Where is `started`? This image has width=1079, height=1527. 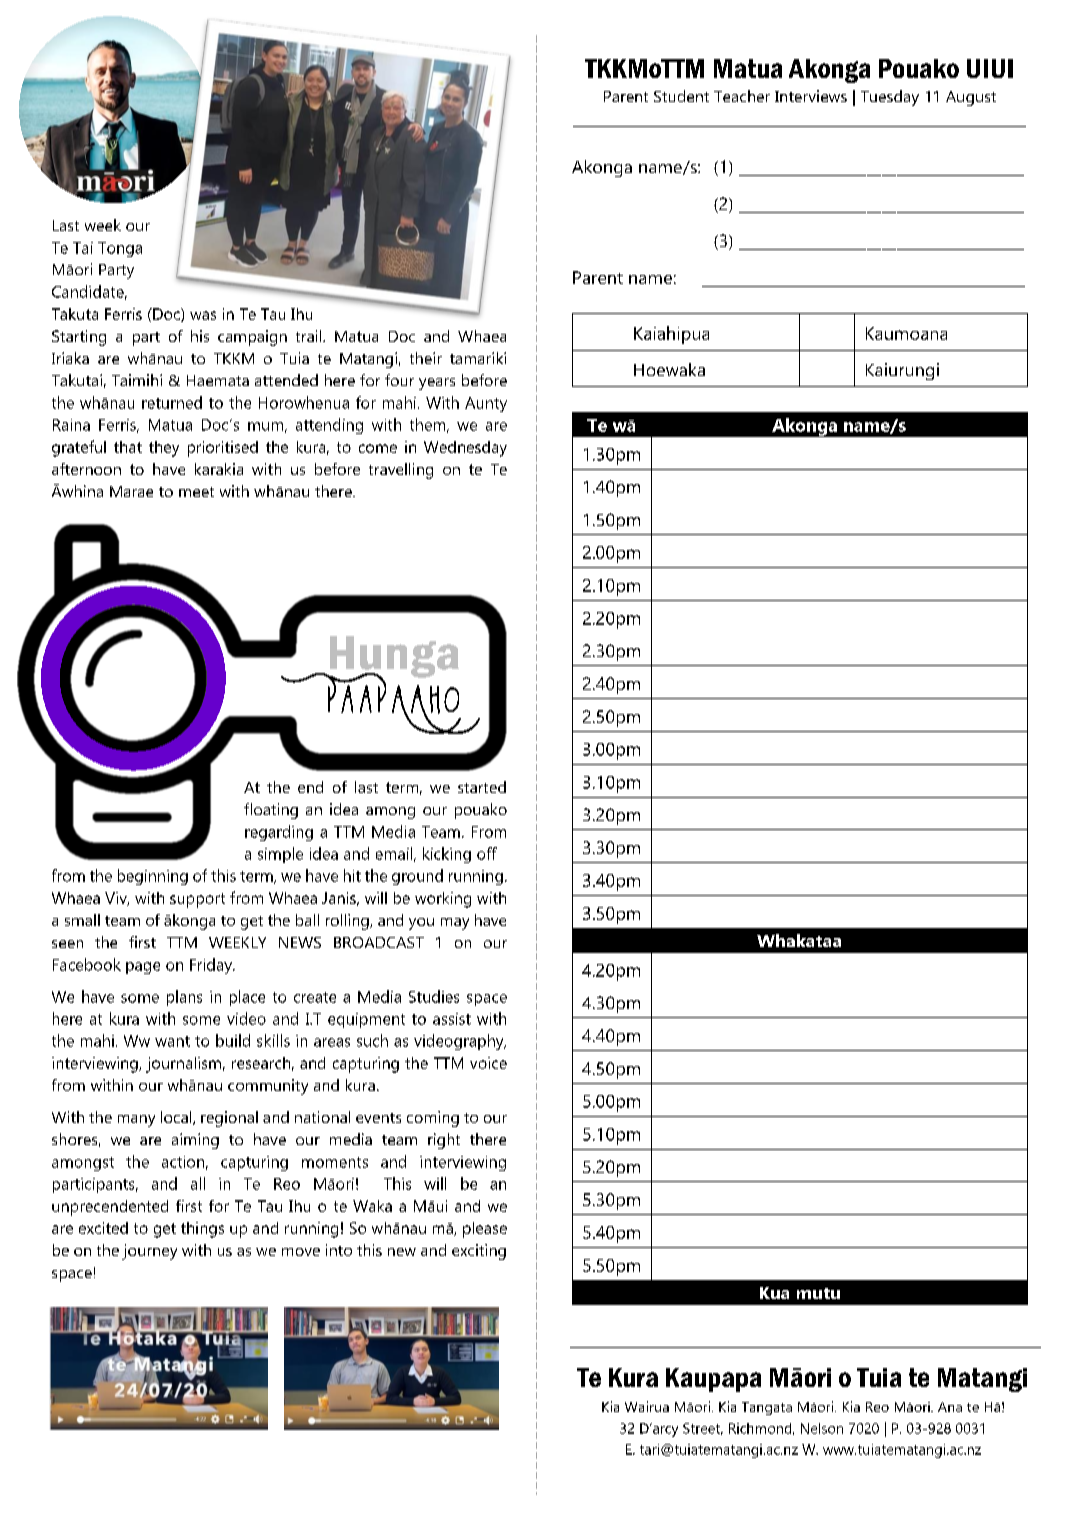
started is located at coordinates (482, 787).
